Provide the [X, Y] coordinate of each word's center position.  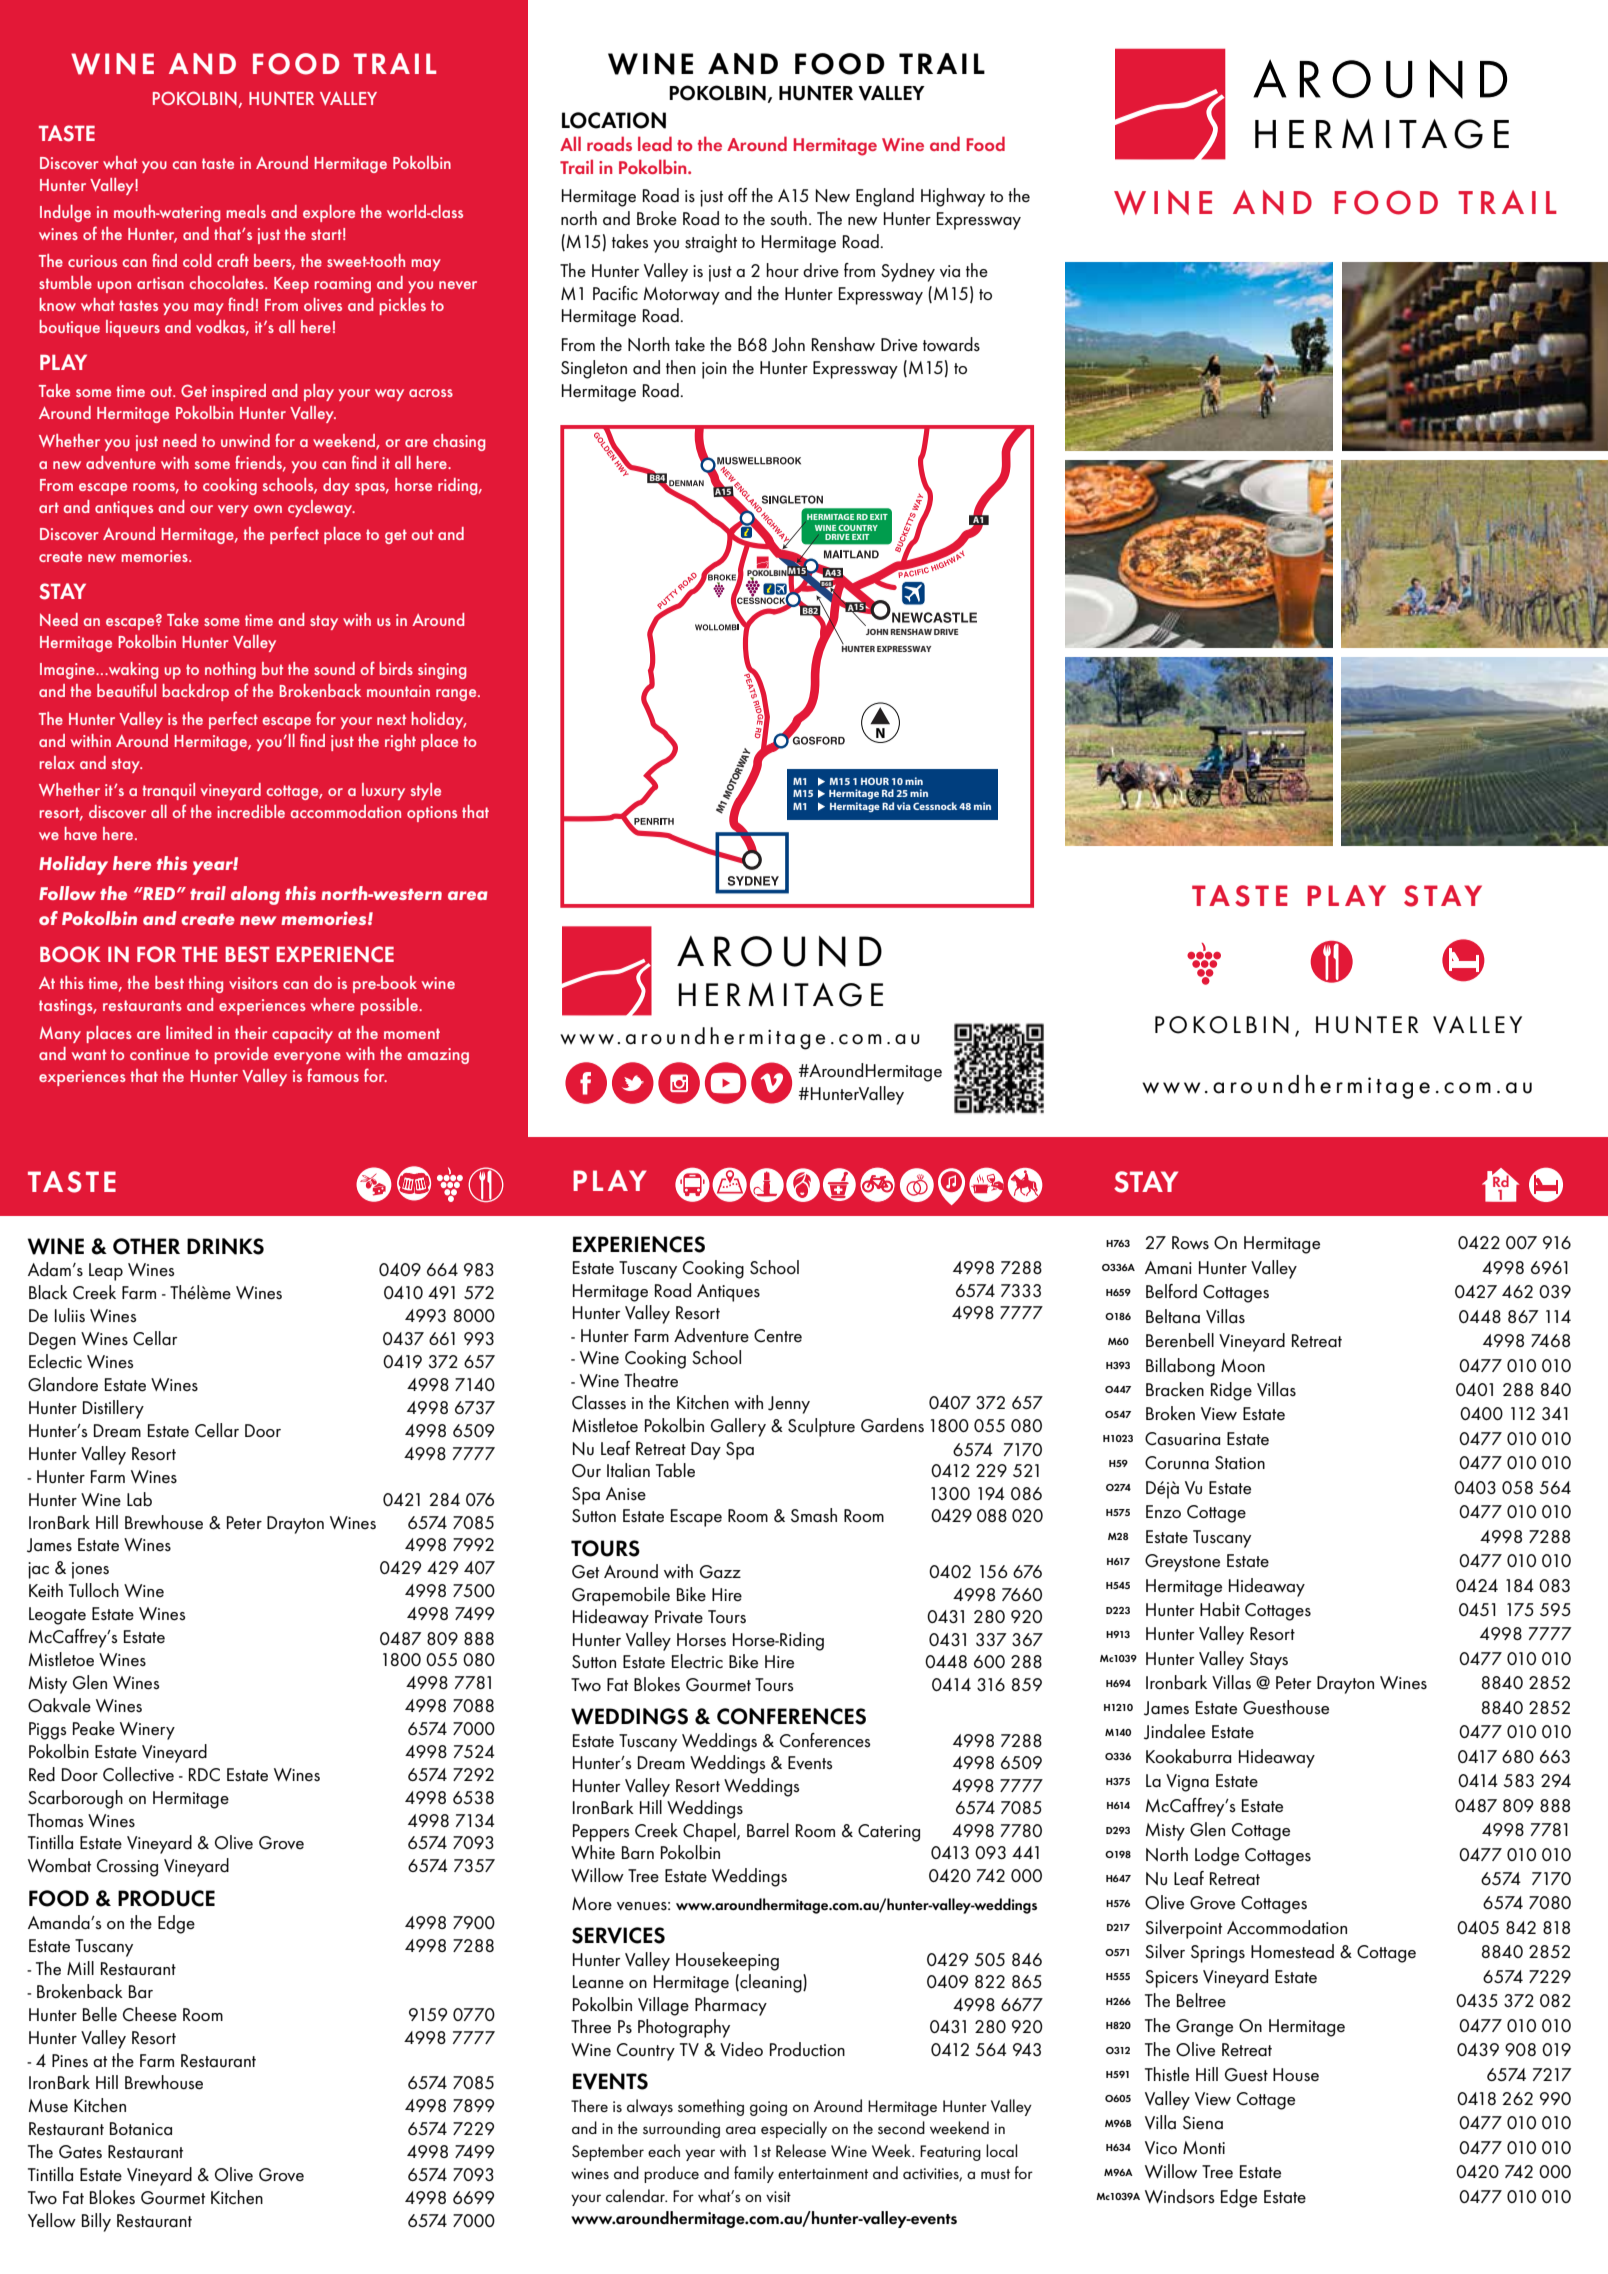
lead [655, 143]
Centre [778, 1336]
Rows [1190, 1243]
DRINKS [225, 1246]
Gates [80, 2152]
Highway [953, 197]
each [664, 2150]
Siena [1203, 2123]
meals [246, 211]
